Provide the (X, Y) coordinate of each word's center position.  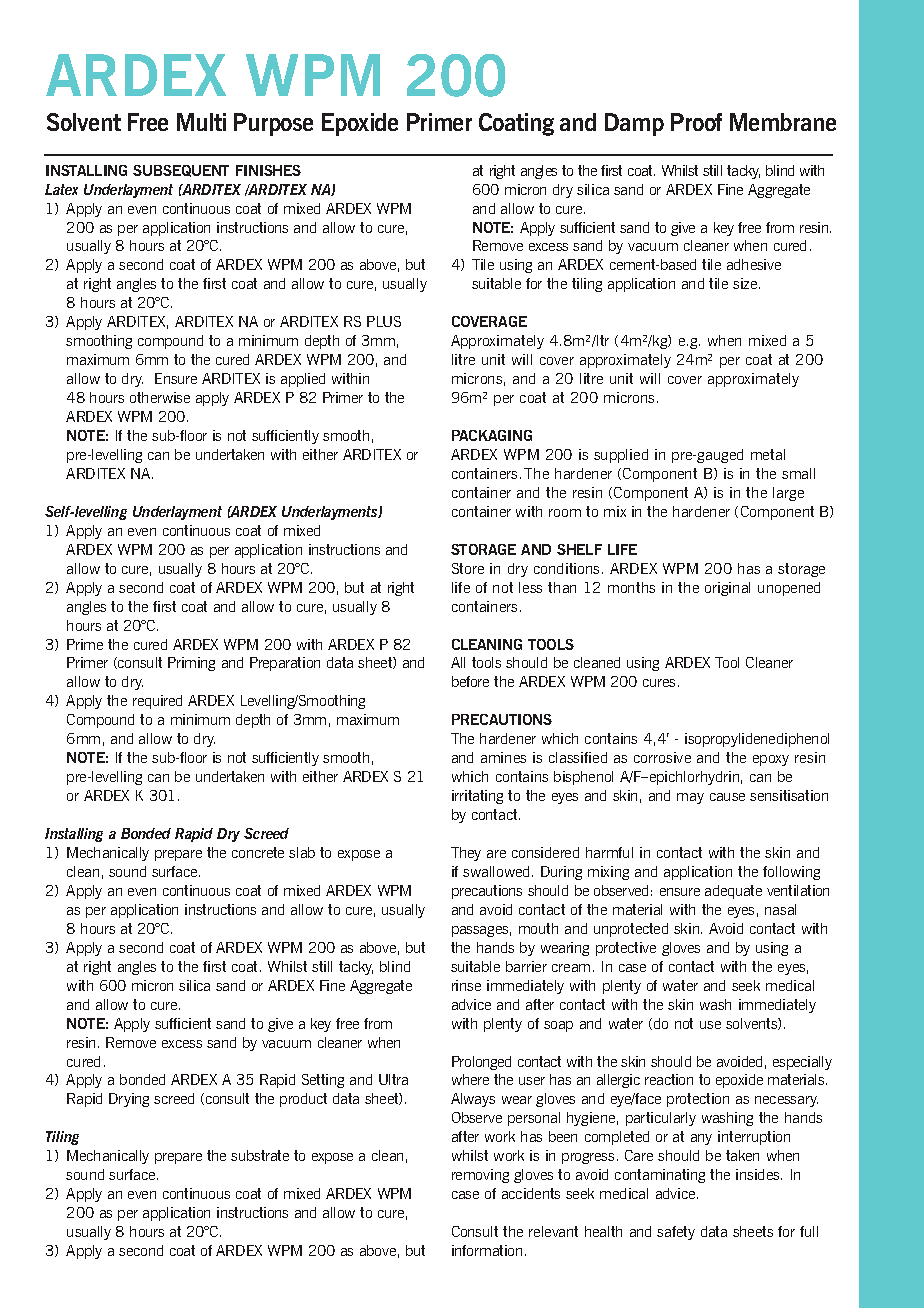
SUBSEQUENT (181, 171)
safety (676, 1233)
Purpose (273, 124)
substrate (260, 1155)
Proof (696, 122)
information (487, 1250)
